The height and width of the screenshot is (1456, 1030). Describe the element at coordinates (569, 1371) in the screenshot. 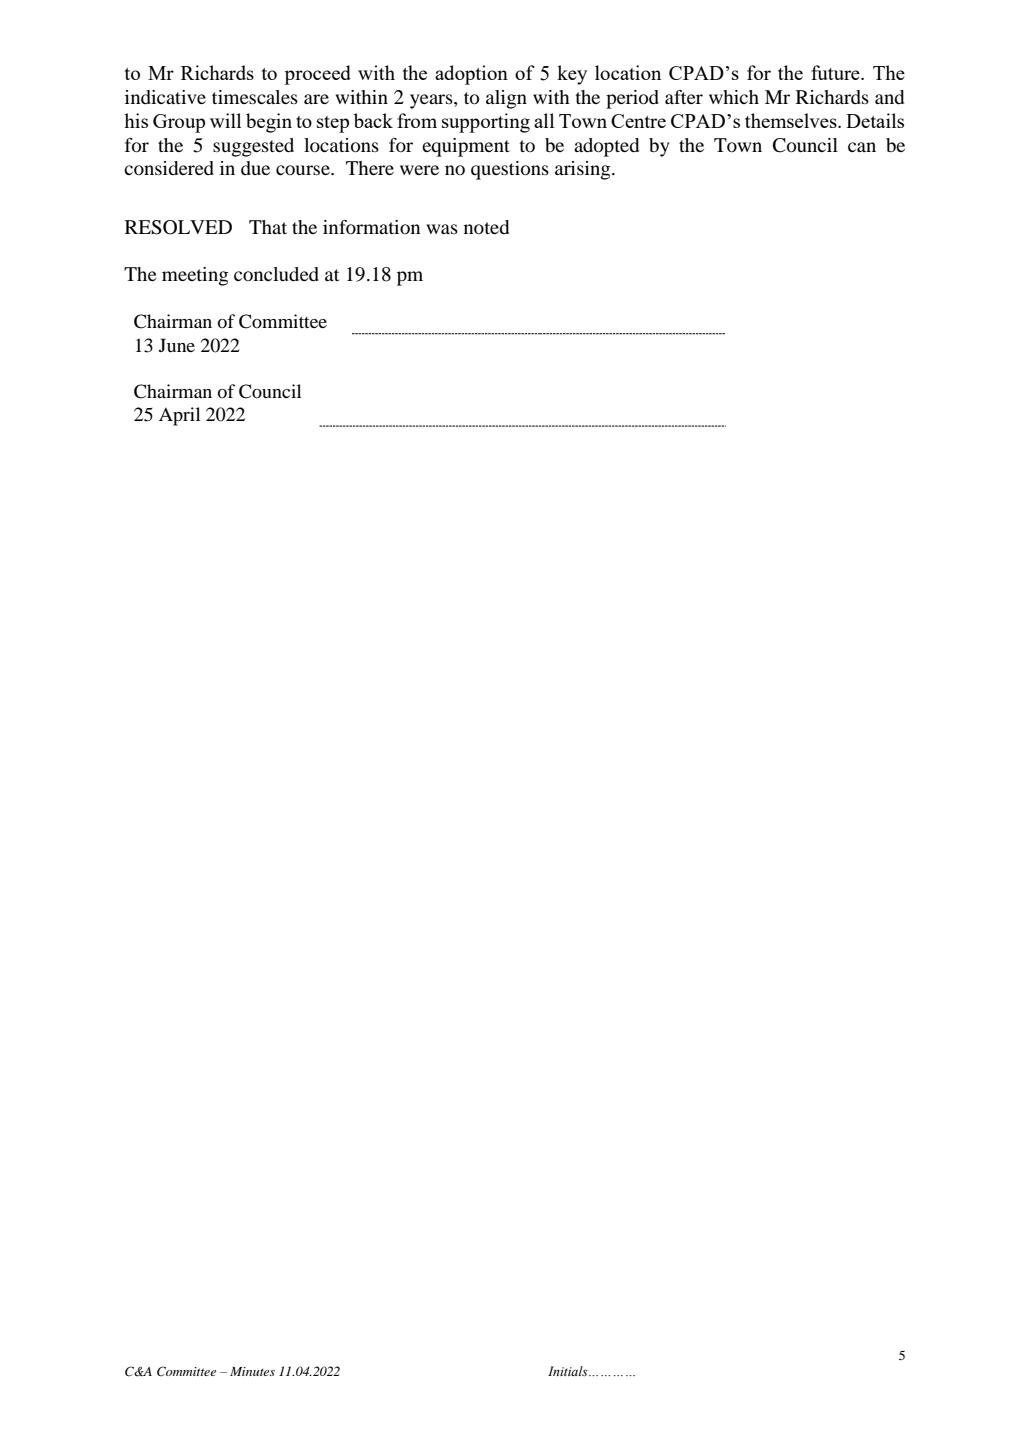

I see `Initials` at that location.
